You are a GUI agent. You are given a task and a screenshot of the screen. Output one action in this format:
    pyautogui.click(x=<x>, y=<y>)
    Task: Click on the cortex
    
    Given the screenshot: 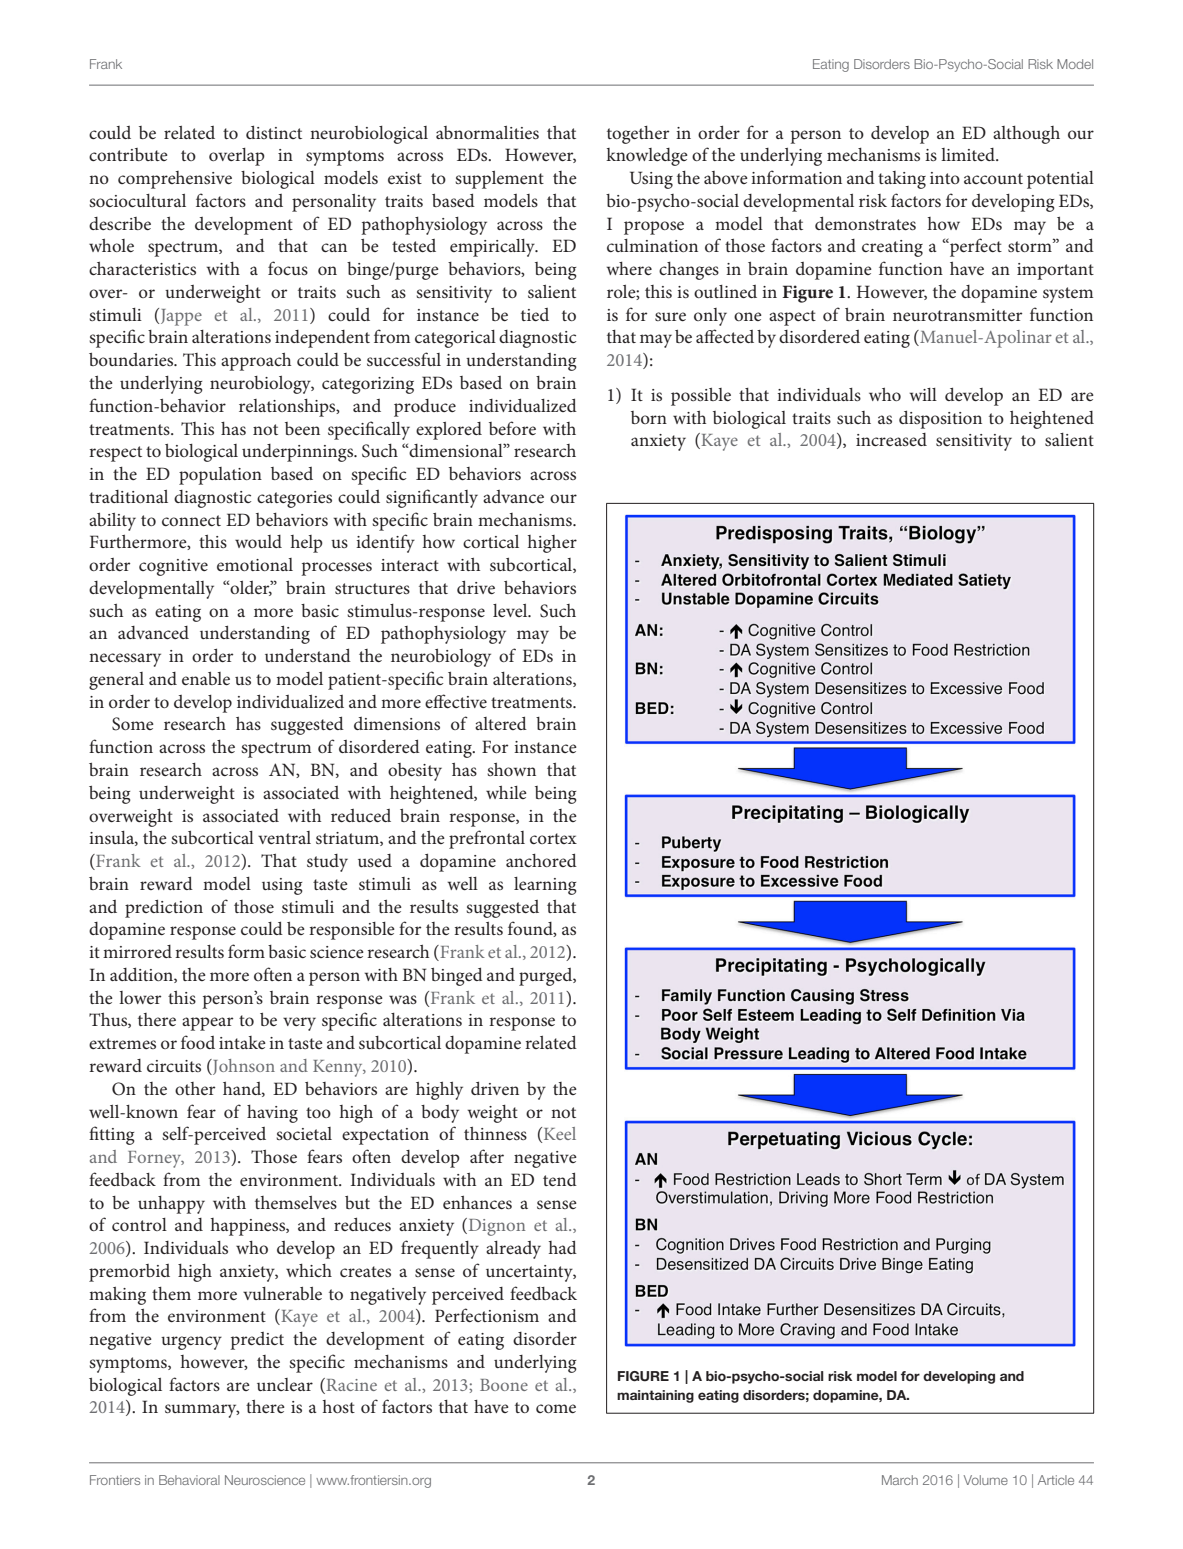 What is the action you would take?
    pyautogui.click(x=553, y=838)
